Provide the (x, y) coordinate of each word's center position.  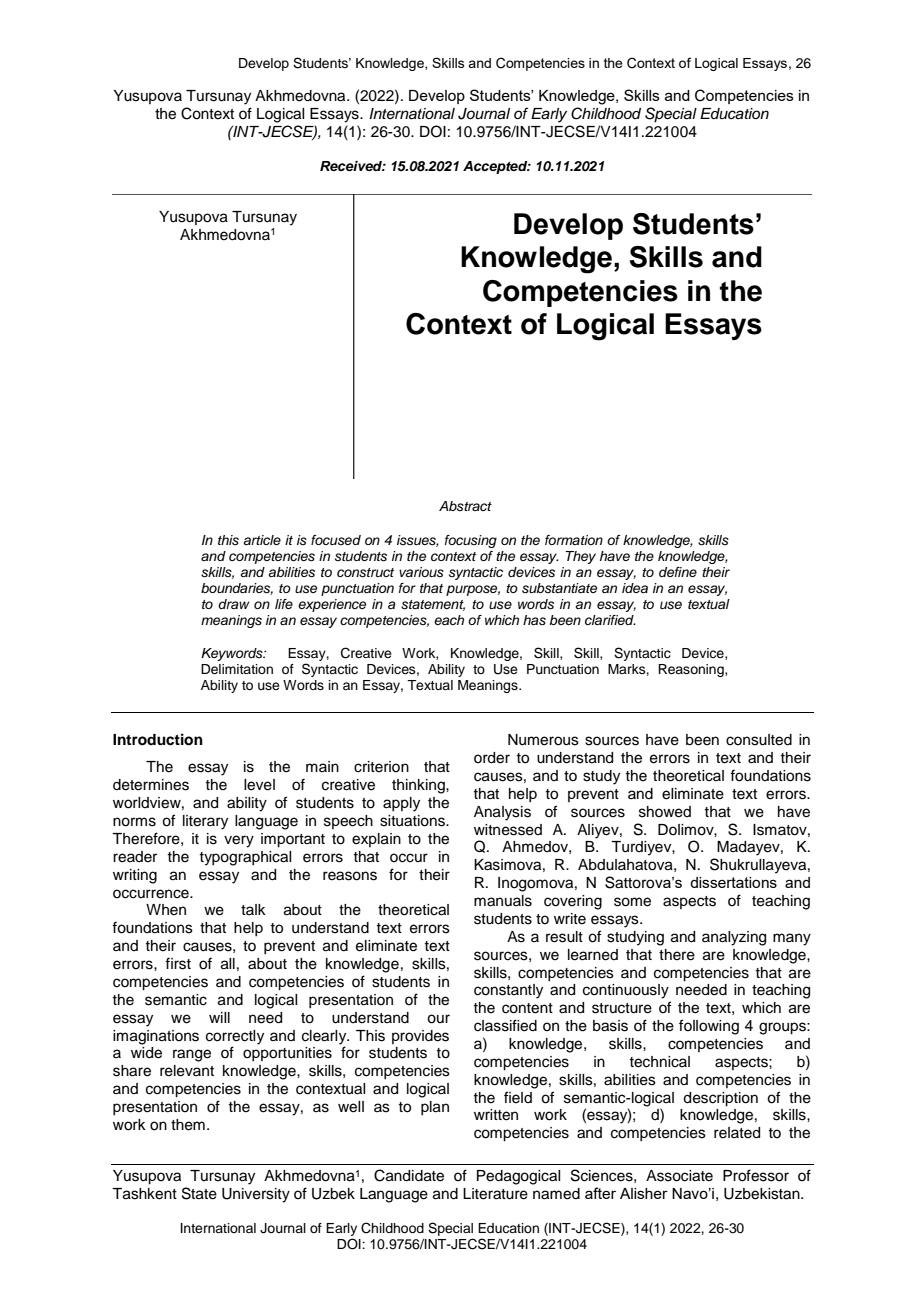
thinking (419, 786)
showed (665, 812)
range (192, 1055)
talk (253, 909)
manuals (503, 901)
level (259, 785)
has (534, 620)
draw (234, 604)
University (256, 1195)
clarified (610, 620)
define (678, 572)
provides (420, 1037)
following (709, 1027)
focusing (471, 541)
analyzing (734, 938)
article (262, 540)
